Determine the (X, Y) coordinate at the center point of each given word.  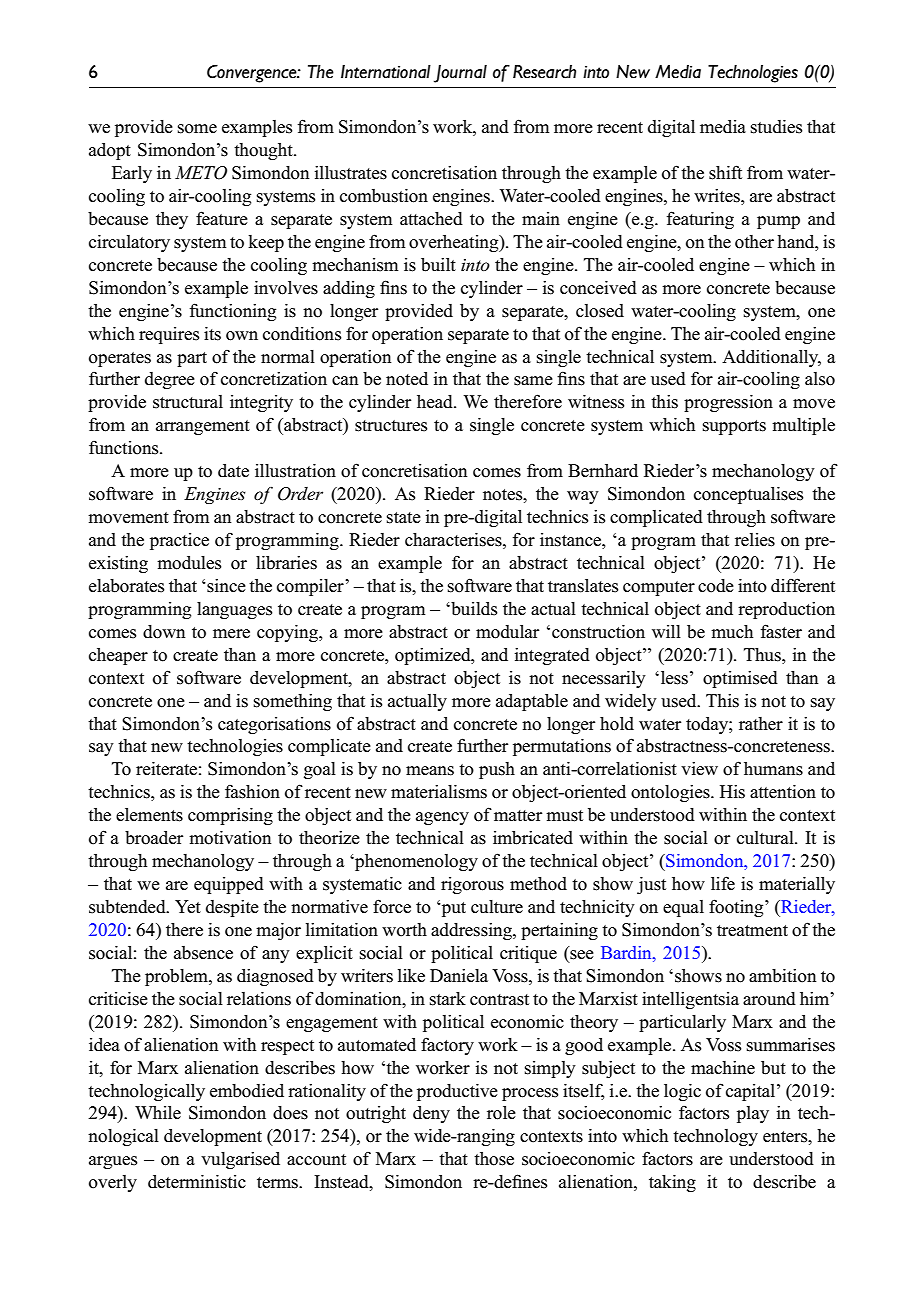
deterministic (197, 1182)
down (164, 632)
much (732, 632)
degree (170, 380)
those (494, 1159)
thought (264, 151)
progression (728, 403)
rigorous (472, 885)
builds (473, 609)
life (723, 883)
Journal (460, 74)
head (436, 402)
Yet (188, 907)
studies (776, 127)
